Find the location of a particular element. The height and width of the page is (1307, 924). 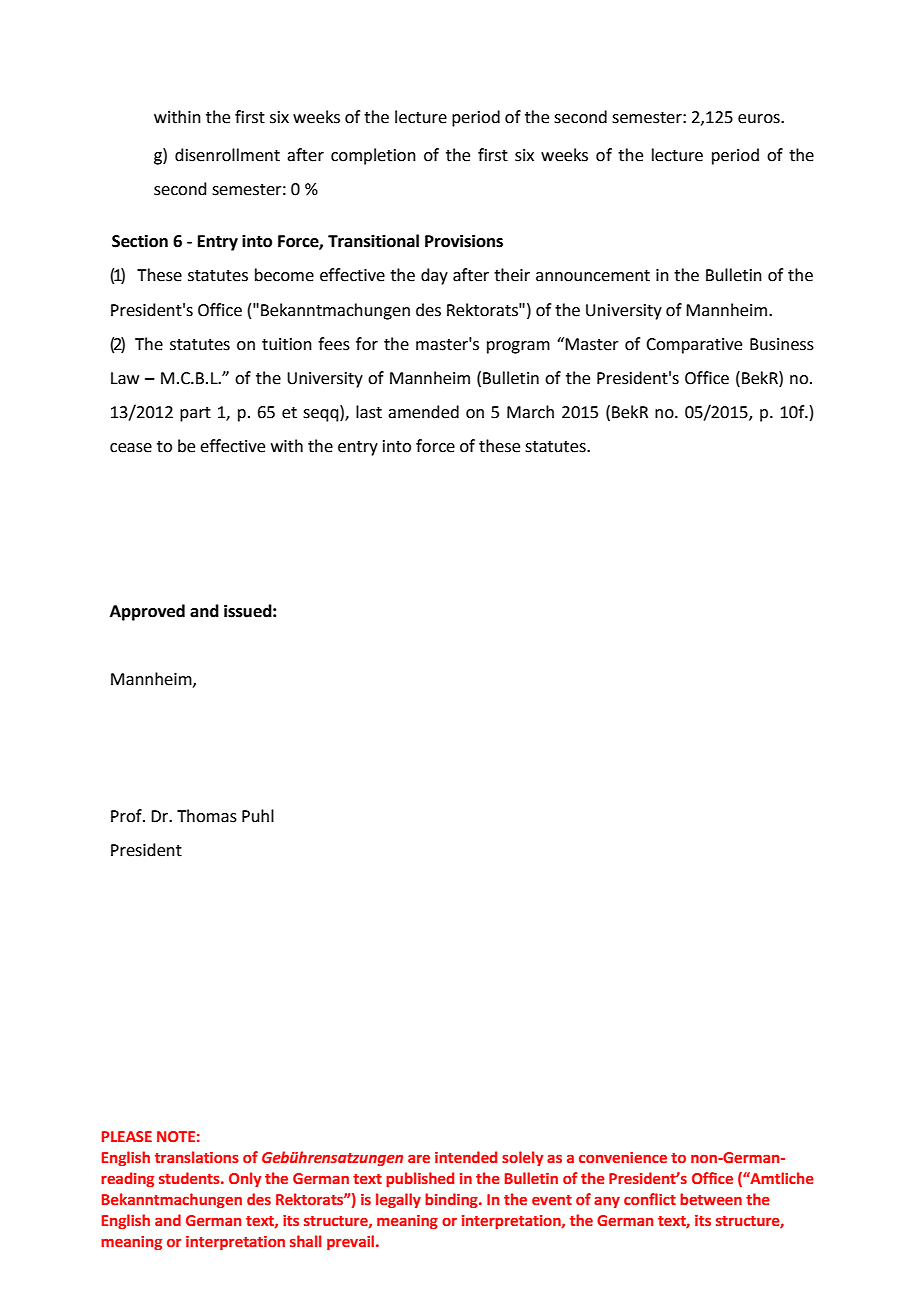

Section is located at coordinates (140, 241).
